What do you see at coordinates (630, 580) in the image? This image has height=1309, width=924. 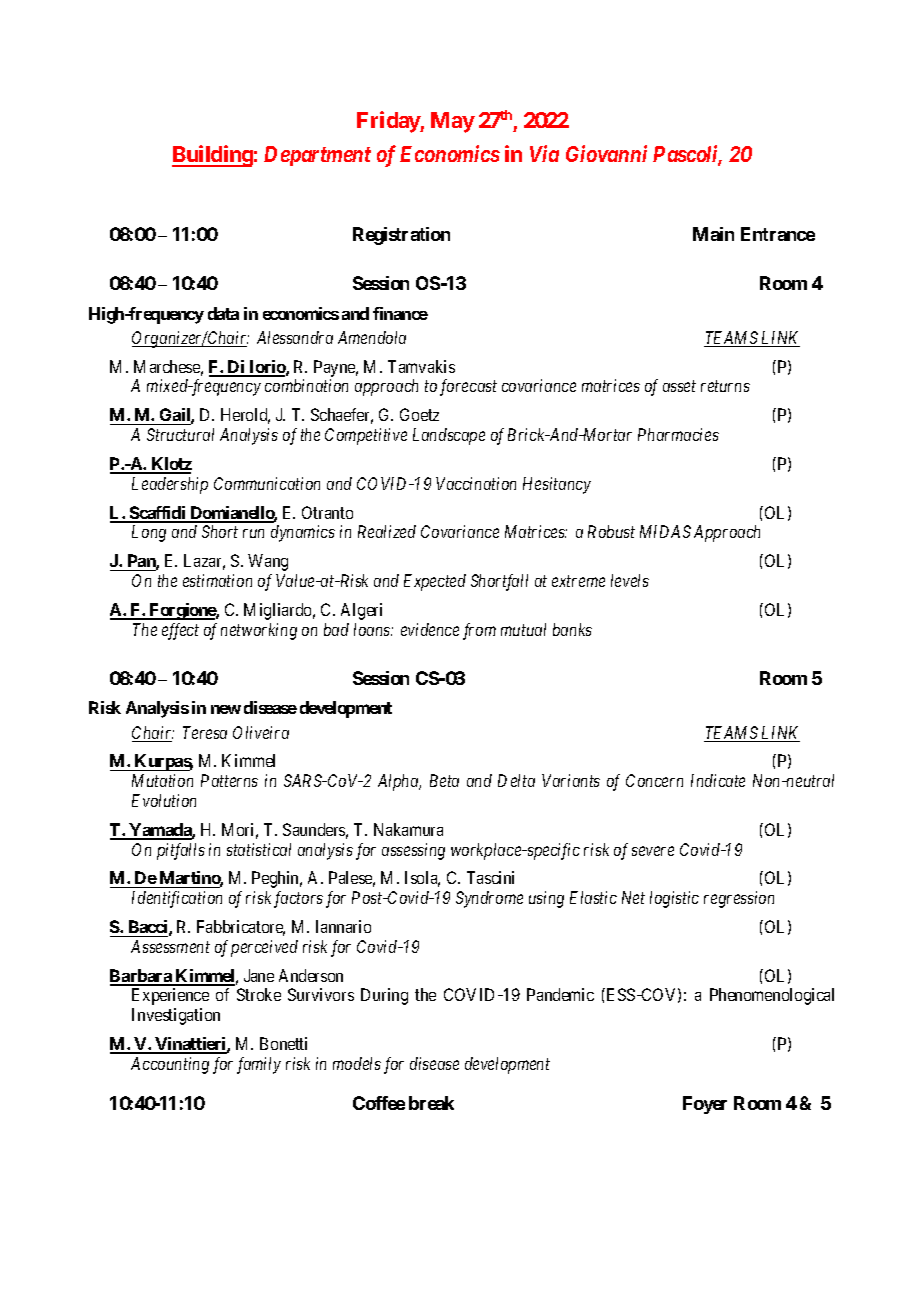 I see `levels` at bounding box center [630, 580].
